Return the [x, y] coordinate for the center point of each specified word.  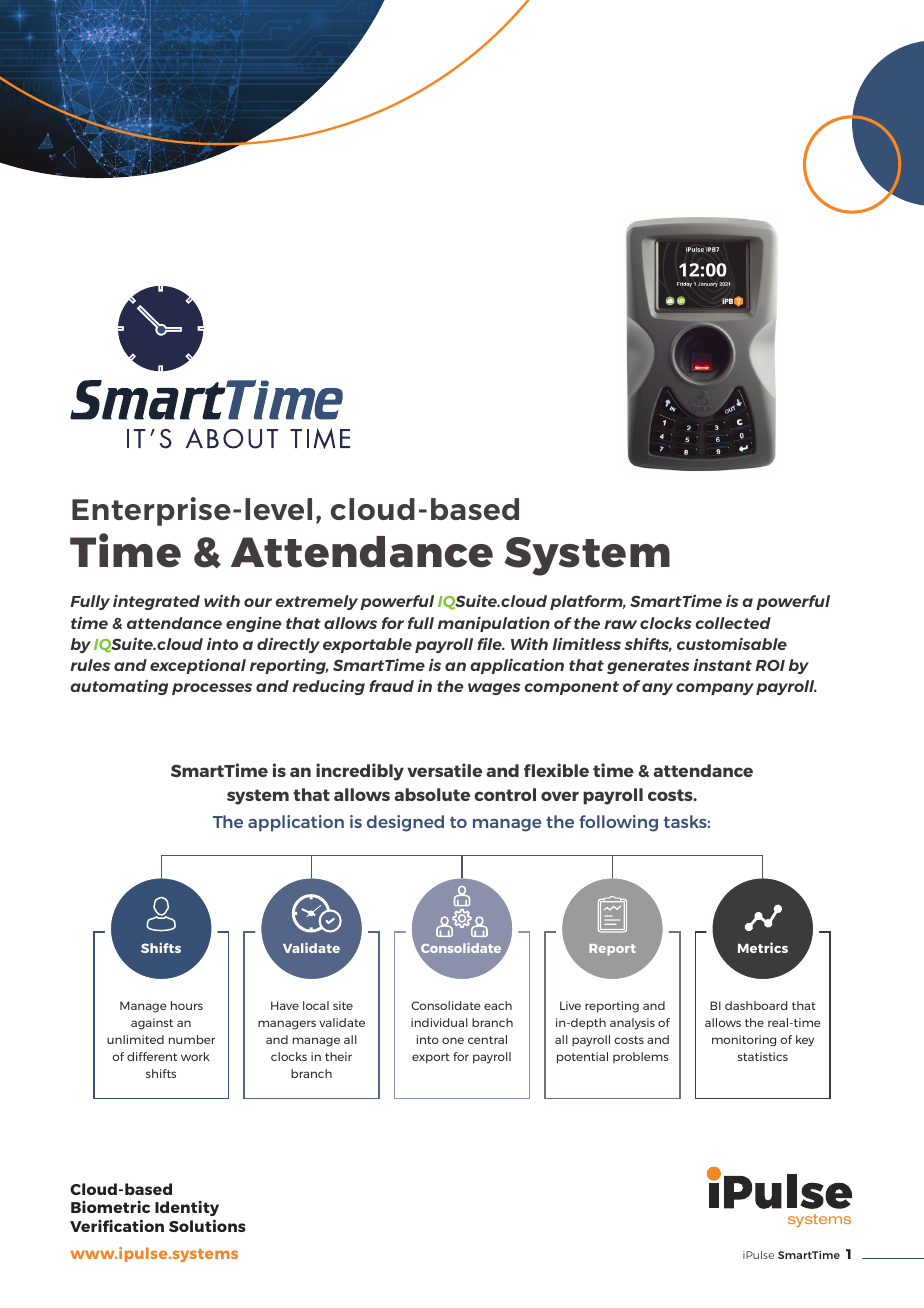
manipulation [494, 624]
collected [733, 623]
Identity [187, 1208]
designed [405, 823]
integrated [156, 602]
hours [187, 1005]
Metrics [763, 947]
